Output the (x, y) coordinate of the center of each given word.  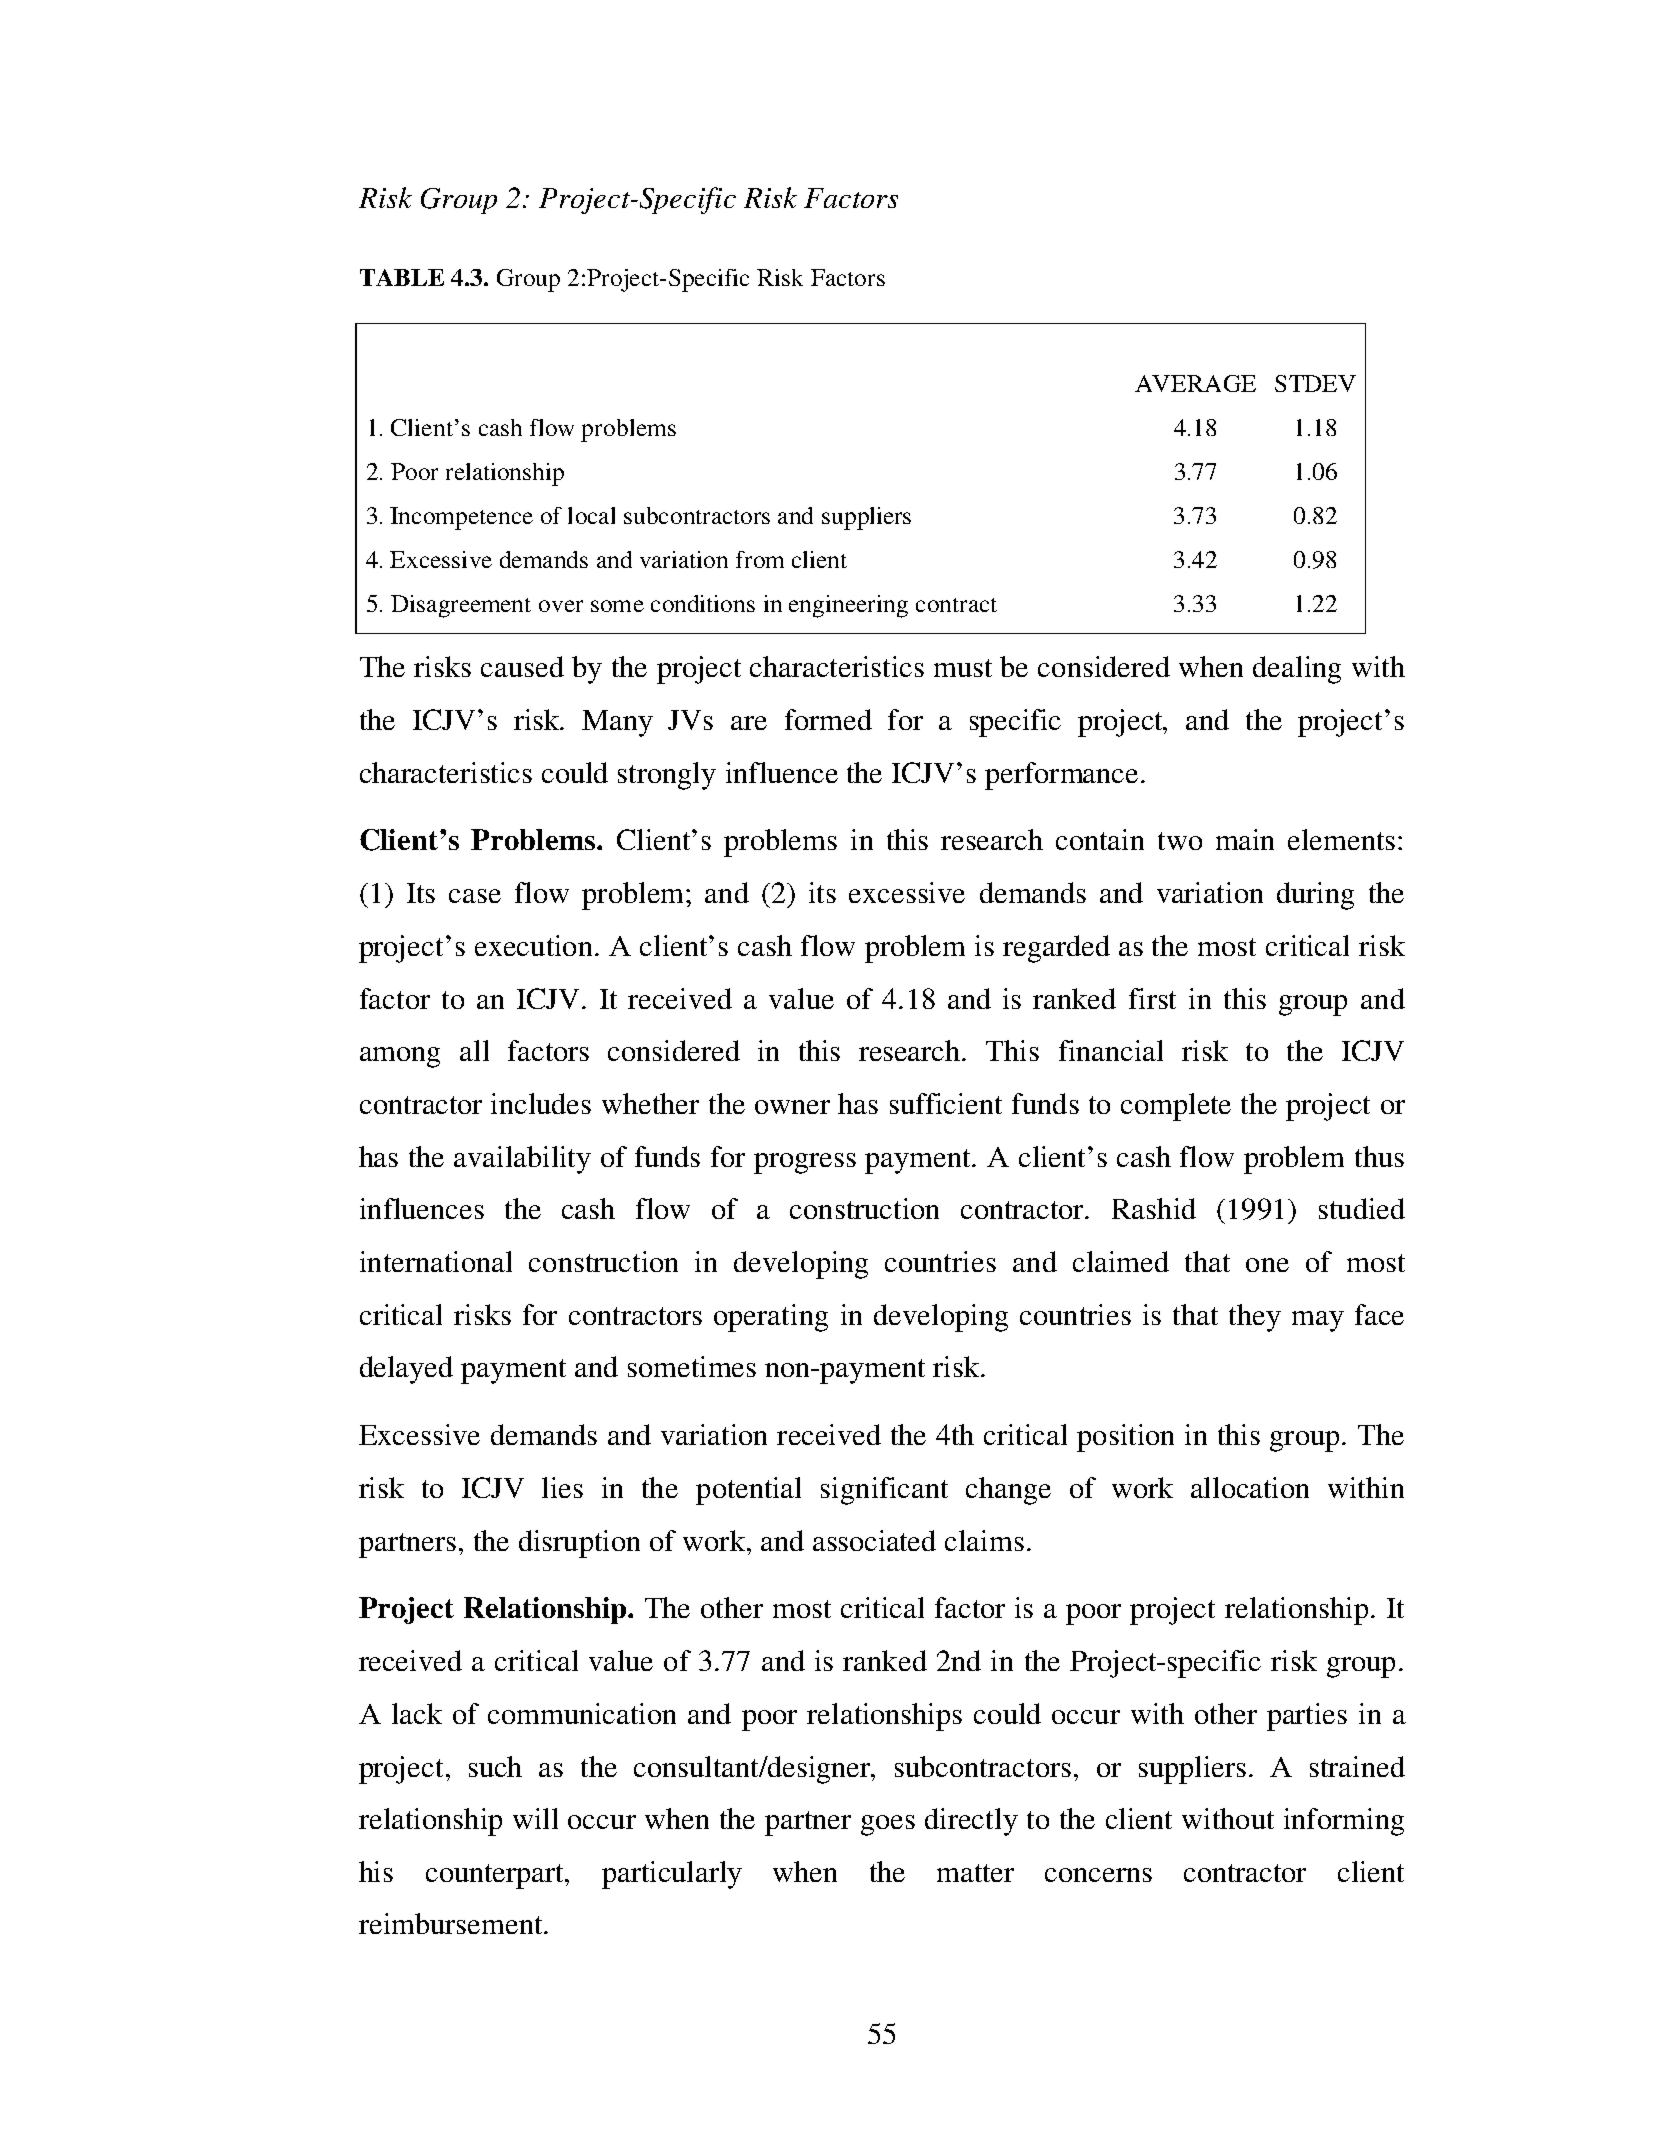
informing (1344, 1822)
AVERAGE (1195, 383)
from (760, 559)
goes (888, 1825)
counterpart (496, 1876)
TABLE (402, 277)
